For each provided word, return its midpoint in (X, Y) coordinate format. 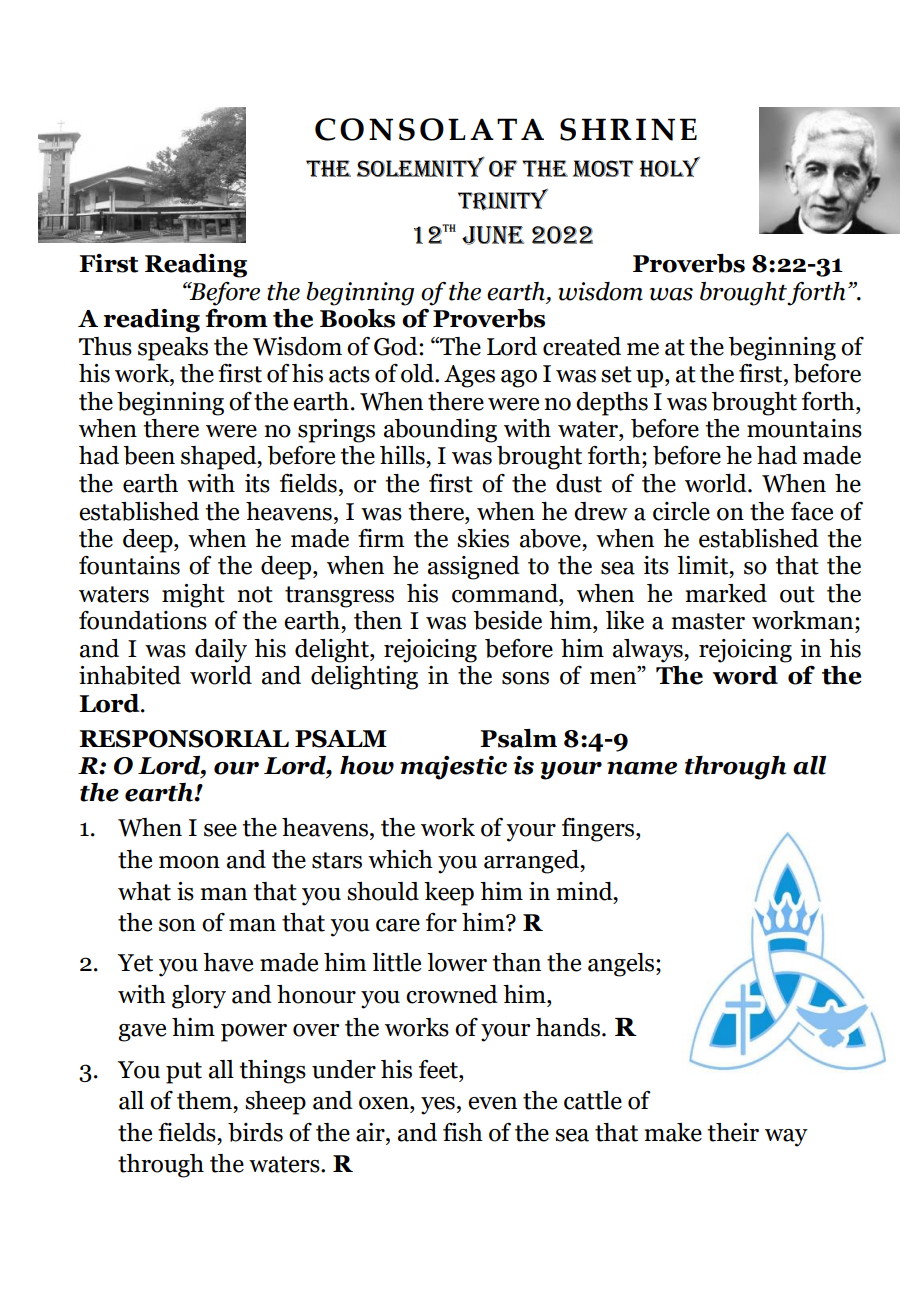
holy (669, 167)
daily (221, 651)
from (236, 318)
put (184, 1073)
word (745, 675)
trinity (503, 200)
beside (507, 620)
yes (438, 1106)
